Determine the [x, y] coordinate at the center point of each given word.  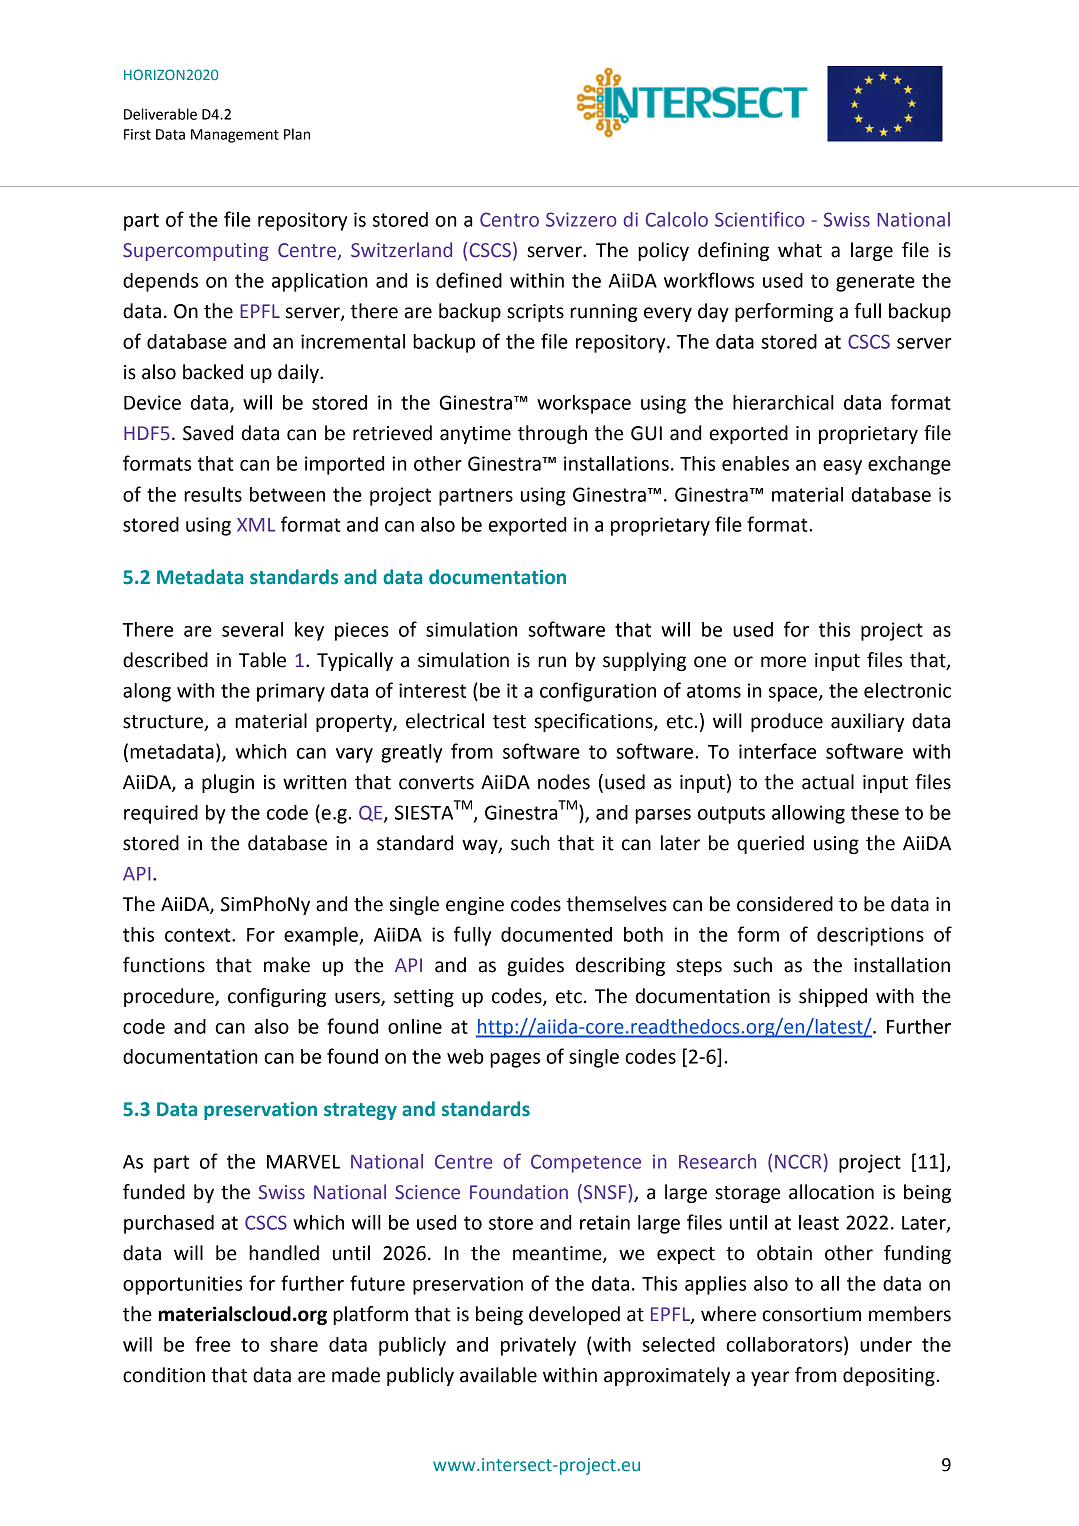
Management [235, 136]
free [212, 1344]
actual [828, 782]
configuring [277, 997]
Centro [509, 219]
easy [842, 467]
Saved [208, 433]
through [552, 434]
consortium [811, 1314]
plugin [228, 783]
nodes [564, 782]
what [800, 250]
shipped [833, 997]
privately [538, 1346]
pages [515, 1060]
